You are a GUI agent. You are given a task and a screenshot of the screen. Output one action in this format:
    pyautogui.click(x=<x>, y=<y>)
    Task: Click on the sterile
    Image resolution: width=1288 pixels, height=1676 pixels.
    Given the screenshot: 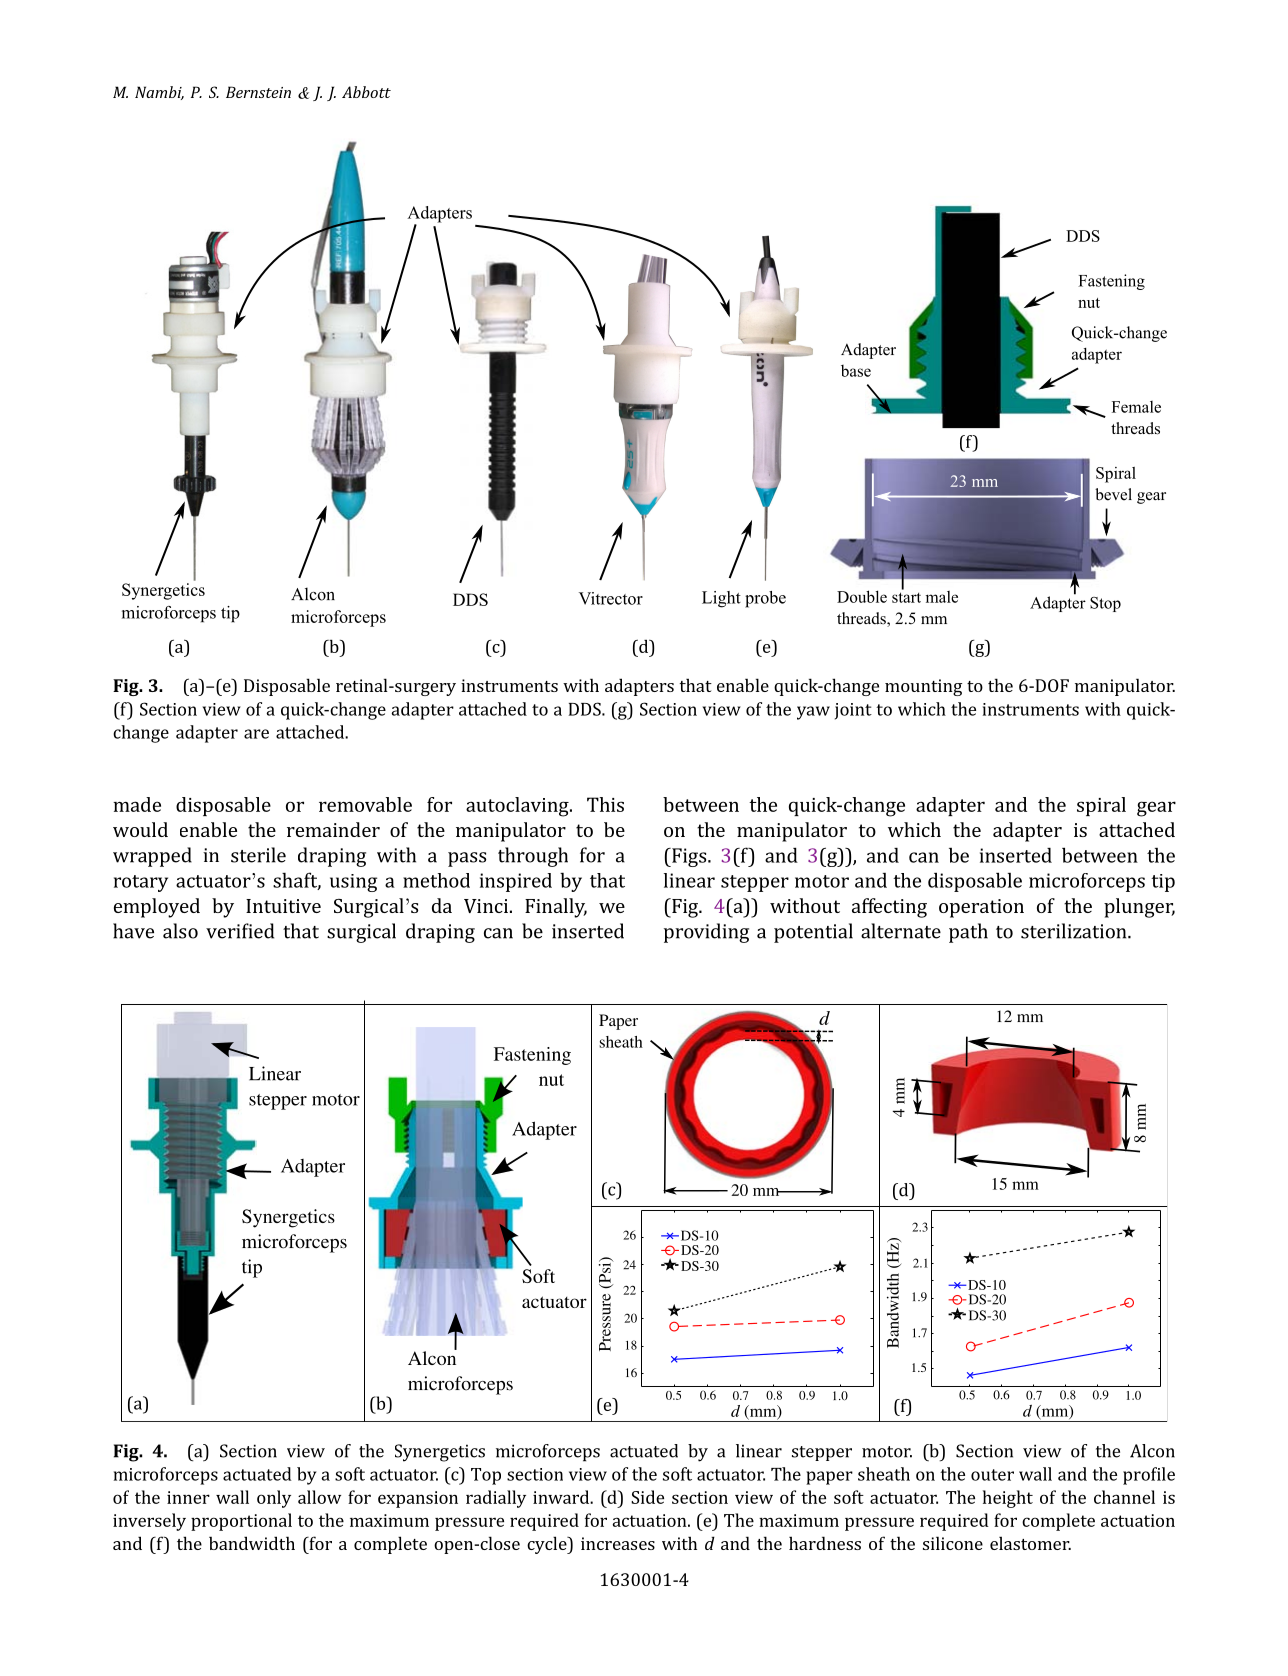 What is the action you would take?
    pyautogui.click(x=258, y=855)
